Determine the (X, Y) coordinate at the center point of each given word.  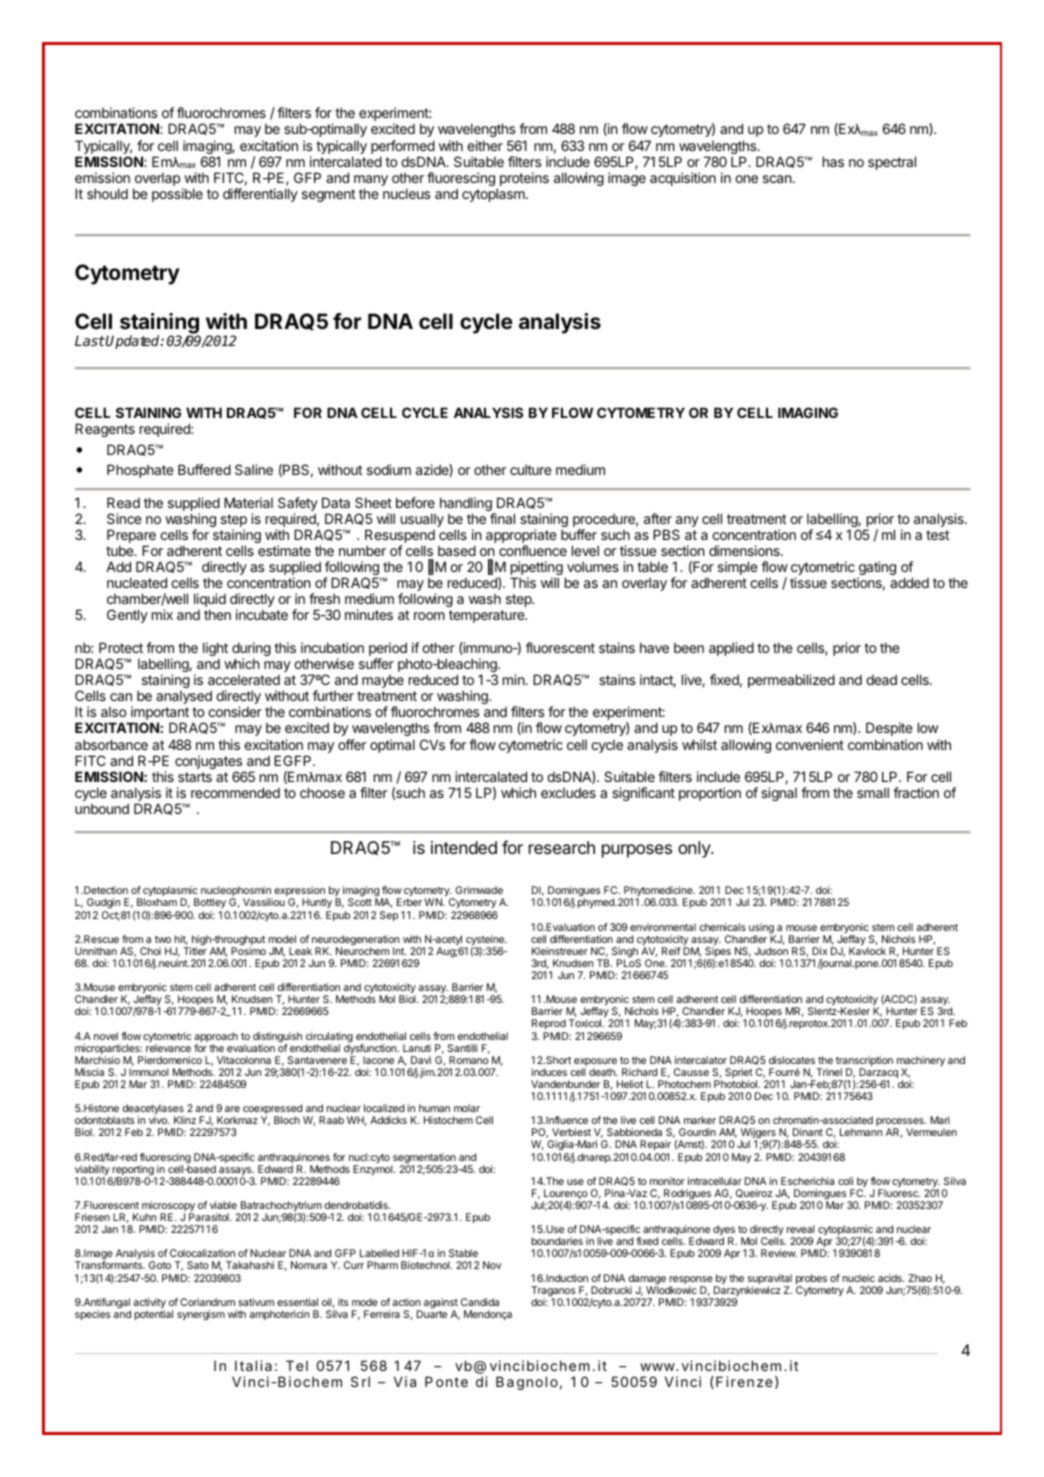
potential (154, 1315)
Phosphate (140, 471)
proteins (524, 179)
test (938, 535)
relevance (168, 1048)
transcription (864, 1062)
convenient (810, 744)
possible (177, 195)
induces (549, 1072)
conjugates (210, 763)
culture (530, 469)
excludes (568, 792)
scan (777, 179)
